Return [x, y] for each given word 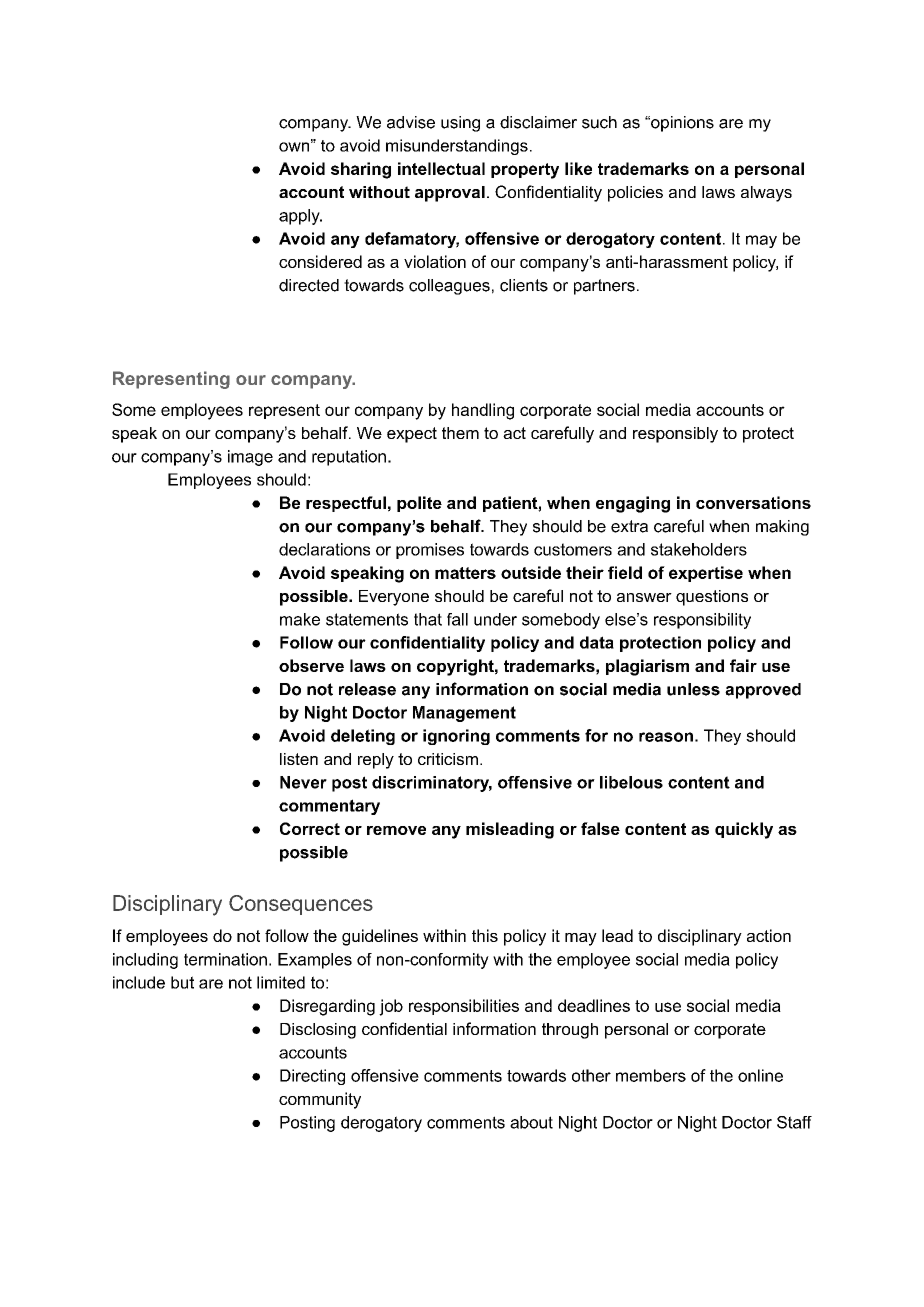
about [531, 1122]
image [250, 458]
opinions [681, 124]
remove [396, 830]
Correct [310, 828]
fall [457, 619]
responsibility [702, 621]
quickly [744, 830]
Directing [312, 1077]
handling [483, 411]
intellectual [441, 168]
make [300, 619]
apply [300, 217]
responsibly [675, 435]
